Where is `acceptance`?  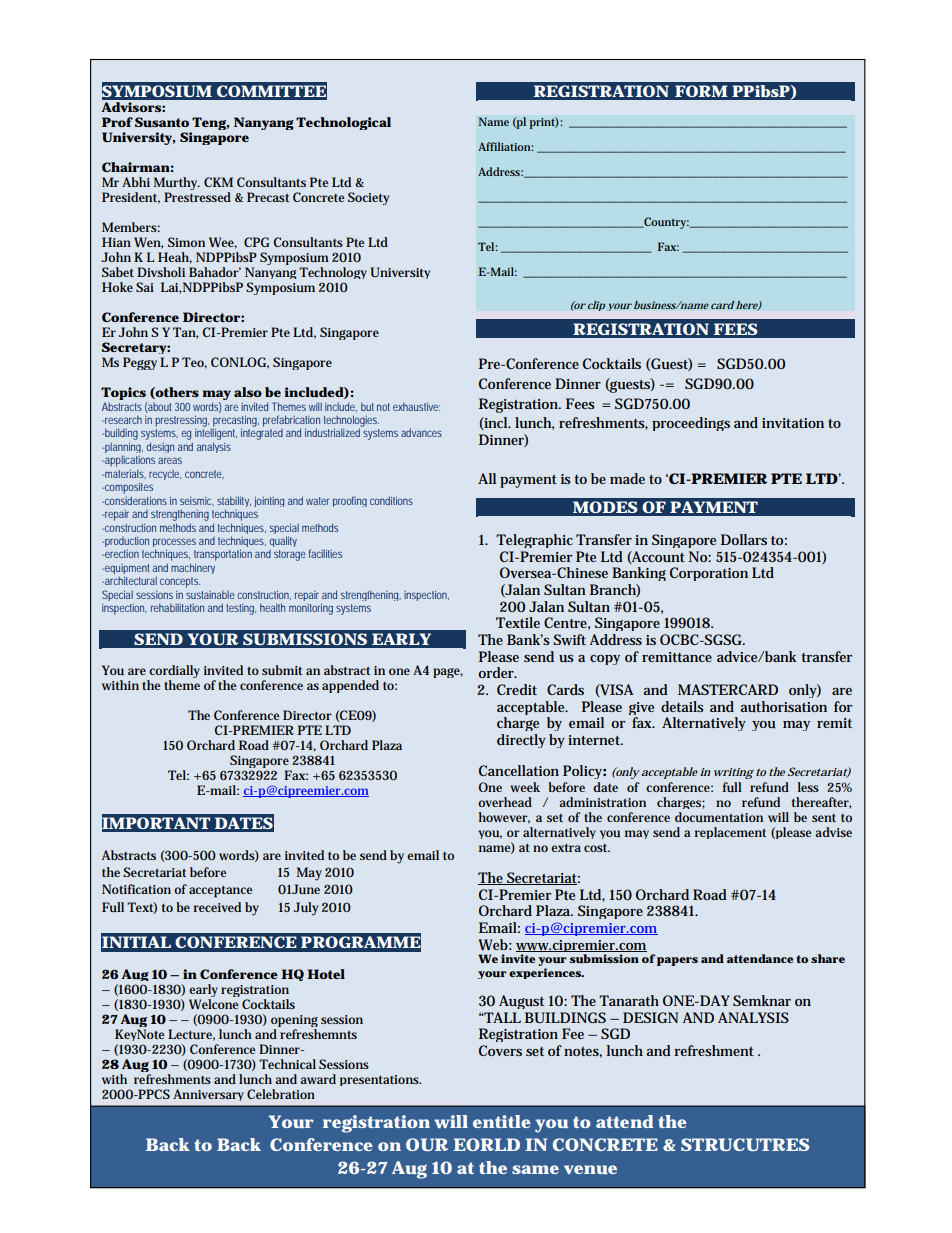 acceptance is located at coordinates (220, 892).
